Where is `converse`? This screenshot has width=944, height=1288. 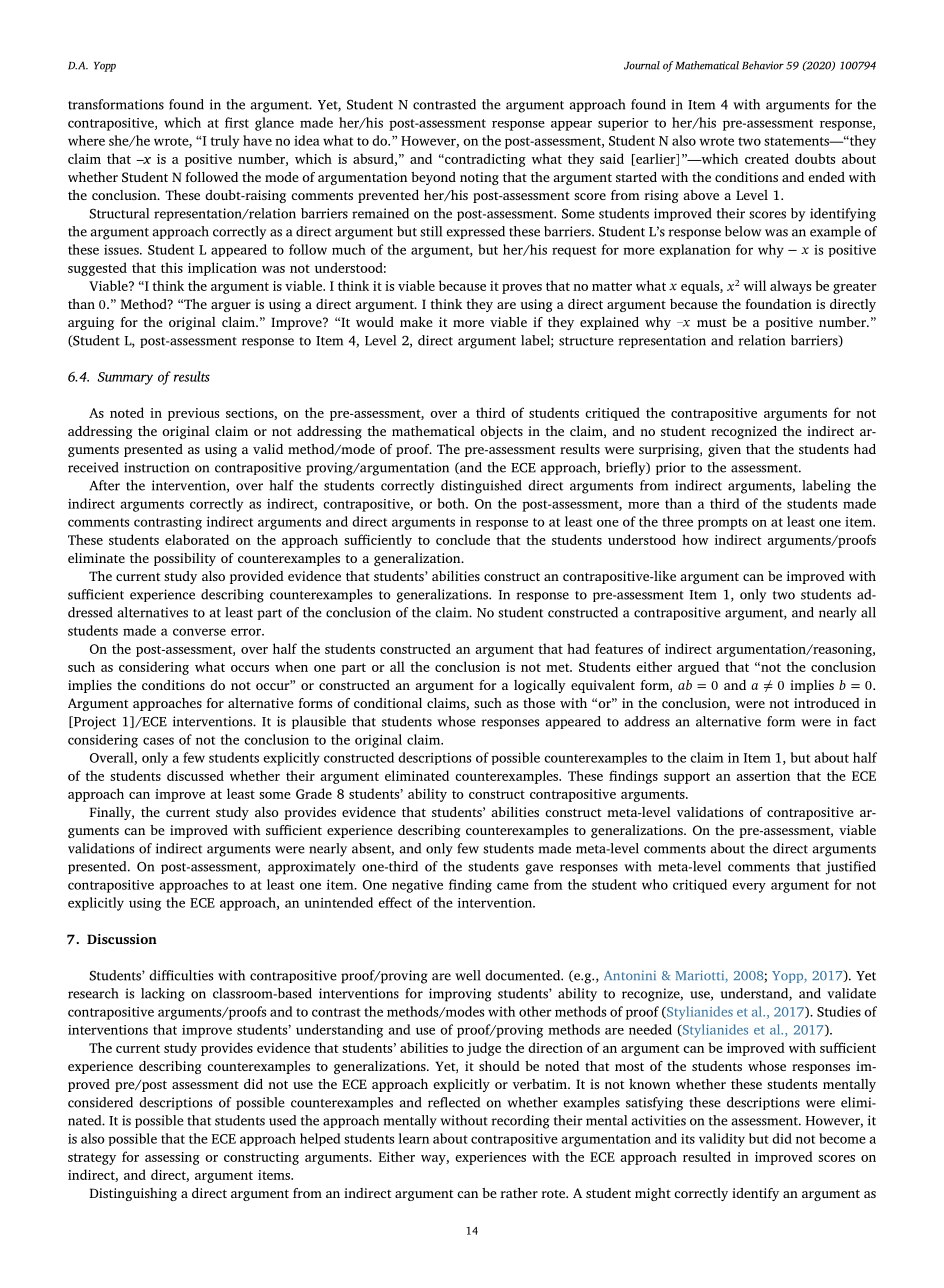 converse is located at coordinates (199, 632).
